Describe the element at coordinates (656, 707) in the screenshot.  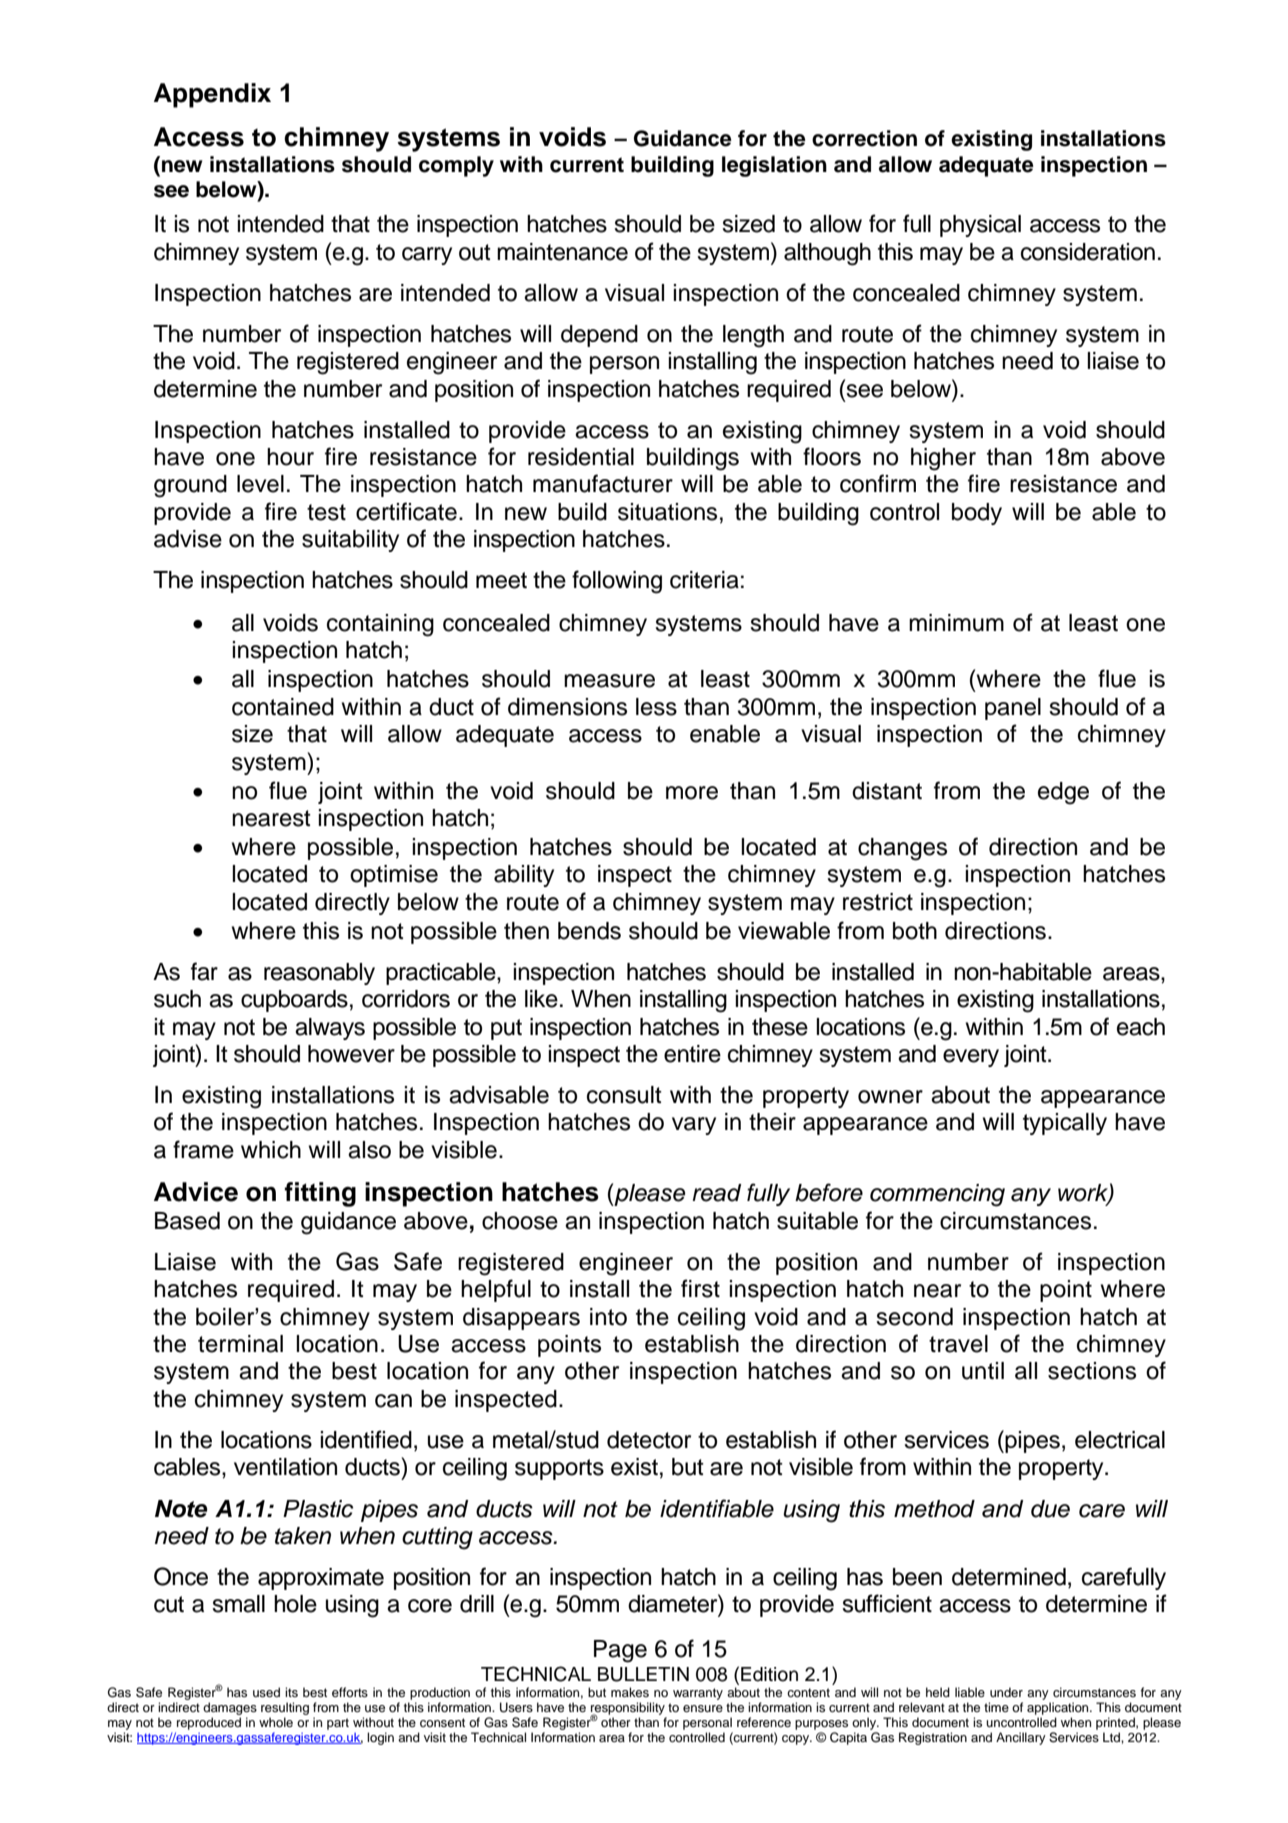
I see `less` at that location.
